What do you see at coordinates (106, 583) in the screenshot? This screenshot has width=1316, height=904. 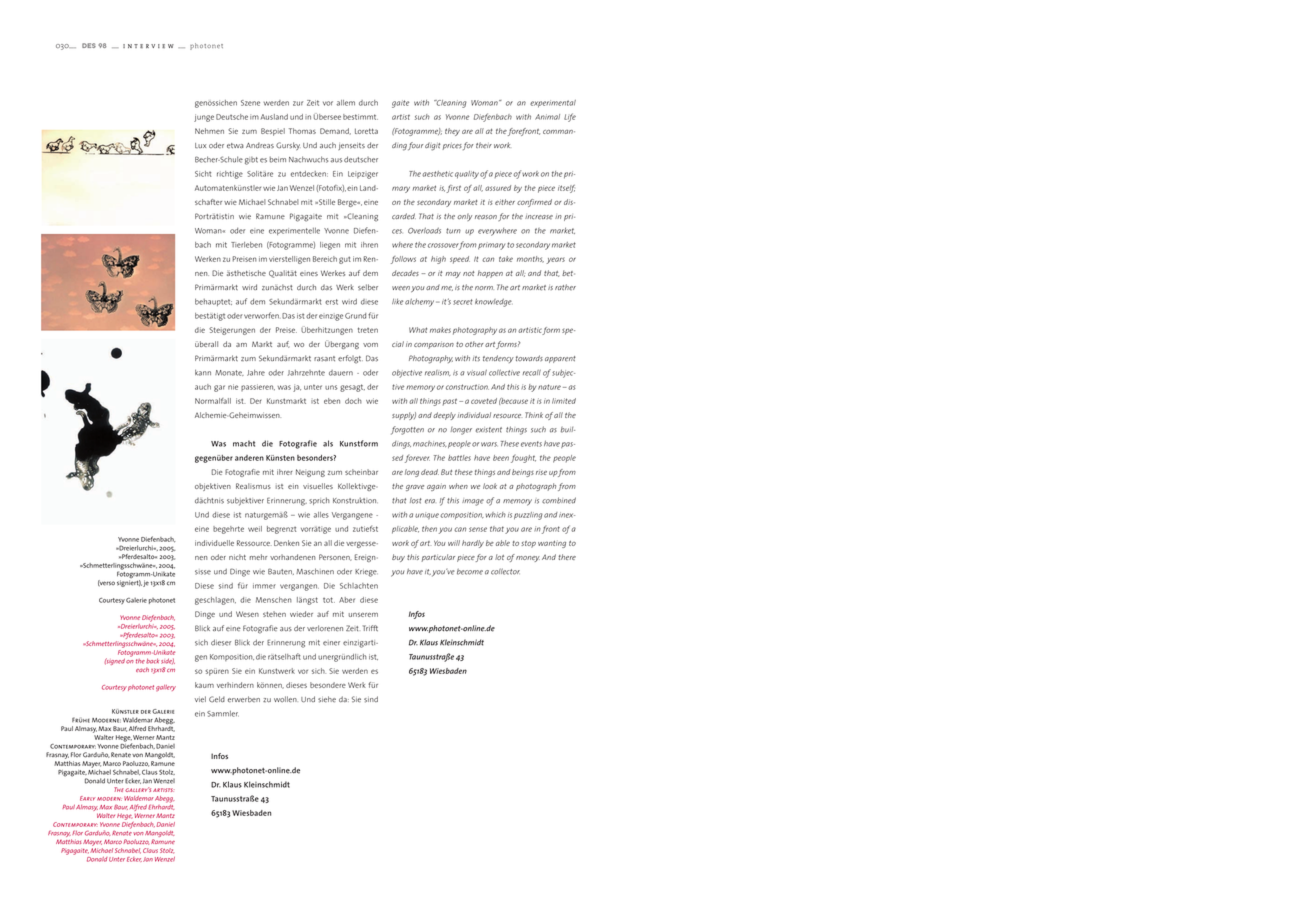 I see `verso` at bounding box center [106, 583].
